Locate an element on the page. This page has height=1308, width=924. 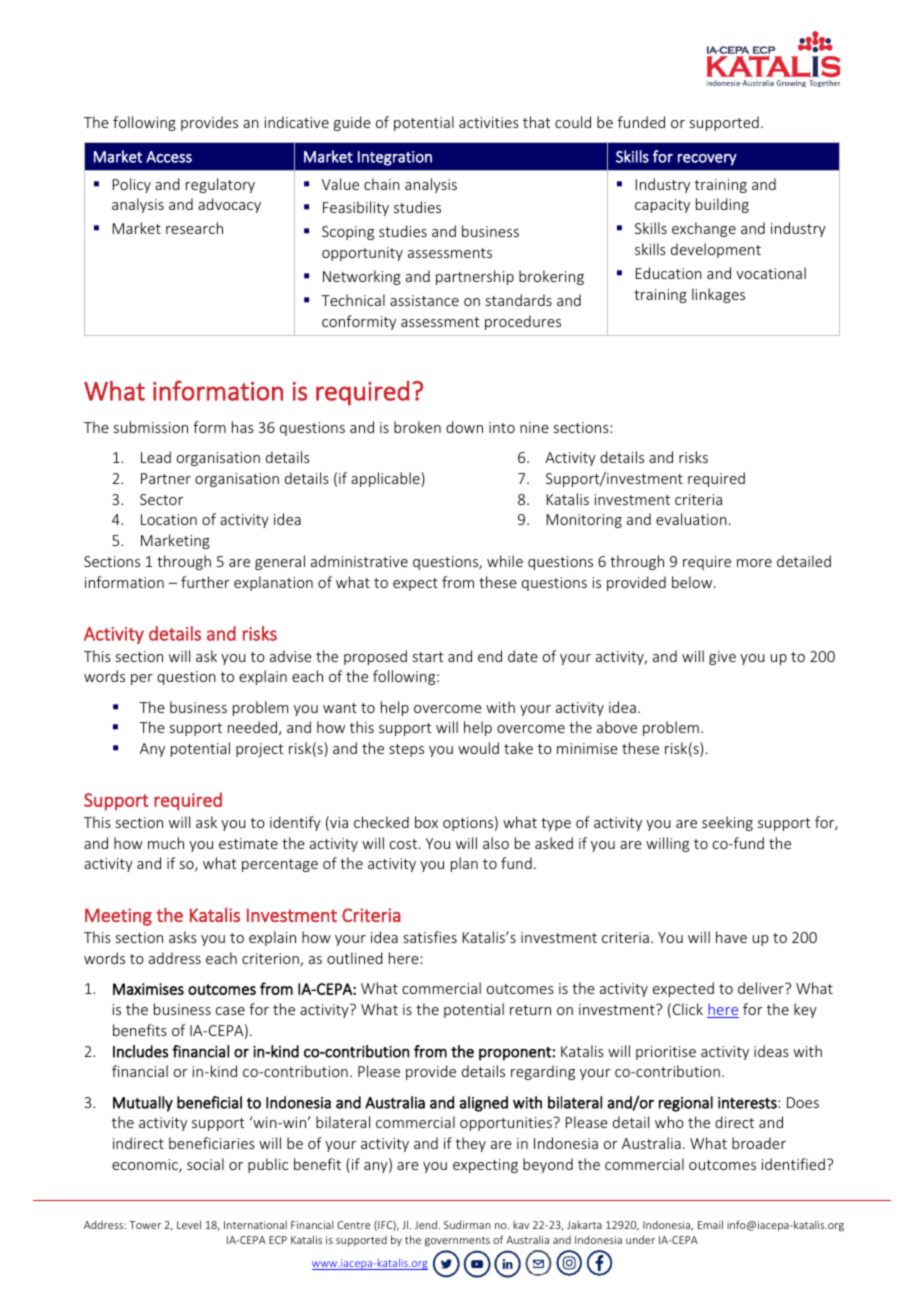
Location is located at coordinates (169, 519).
